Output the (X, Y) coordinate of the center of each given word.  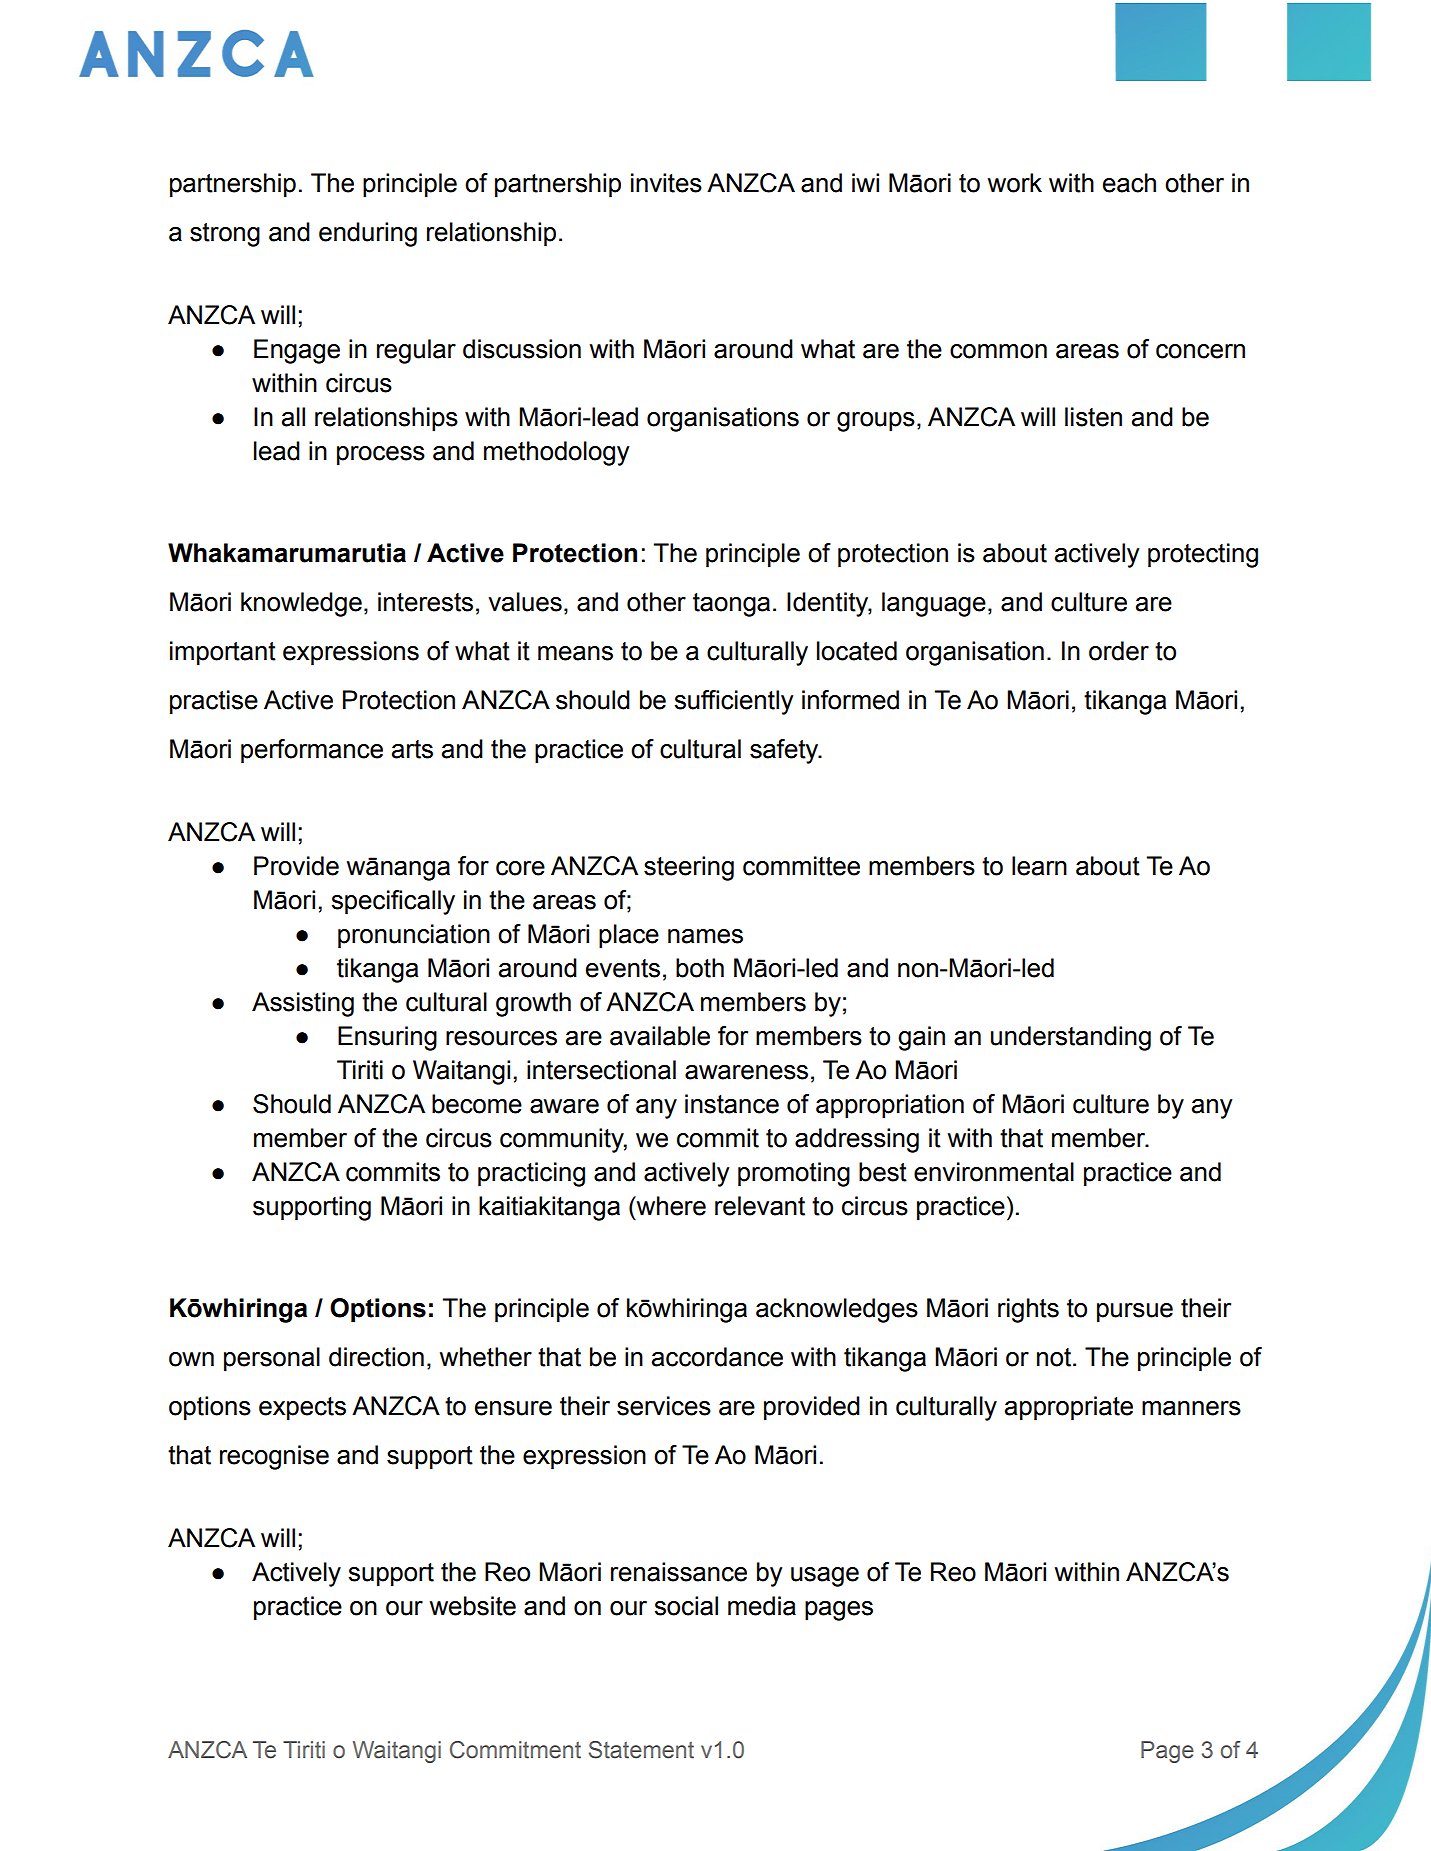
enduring (368, 234)
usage (825, 1577)
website (473, 1606)
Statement (641, 1750)
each (1129, 183)
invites (666, 183)
